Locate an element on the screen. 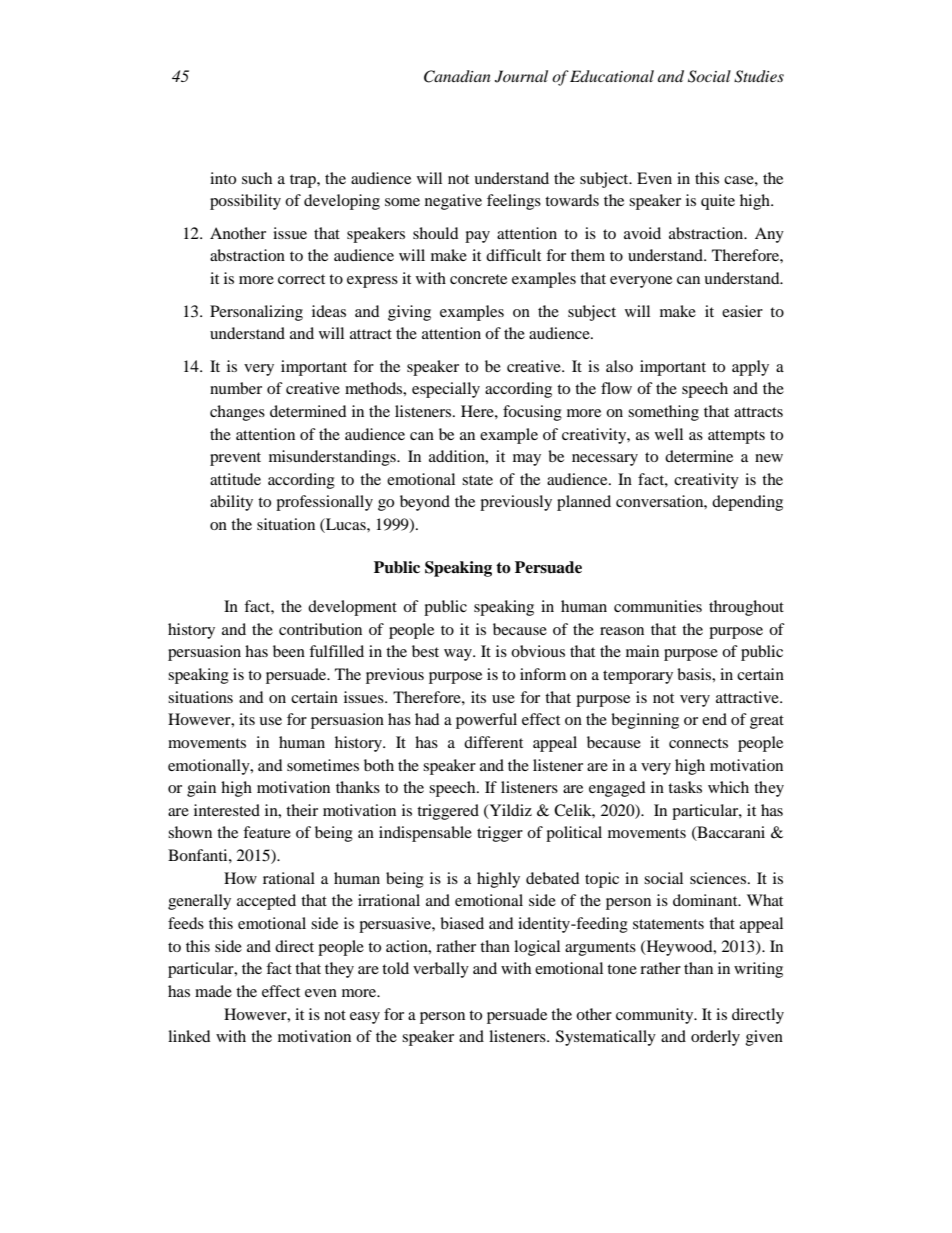  made is located at coordinates (213, 991).
